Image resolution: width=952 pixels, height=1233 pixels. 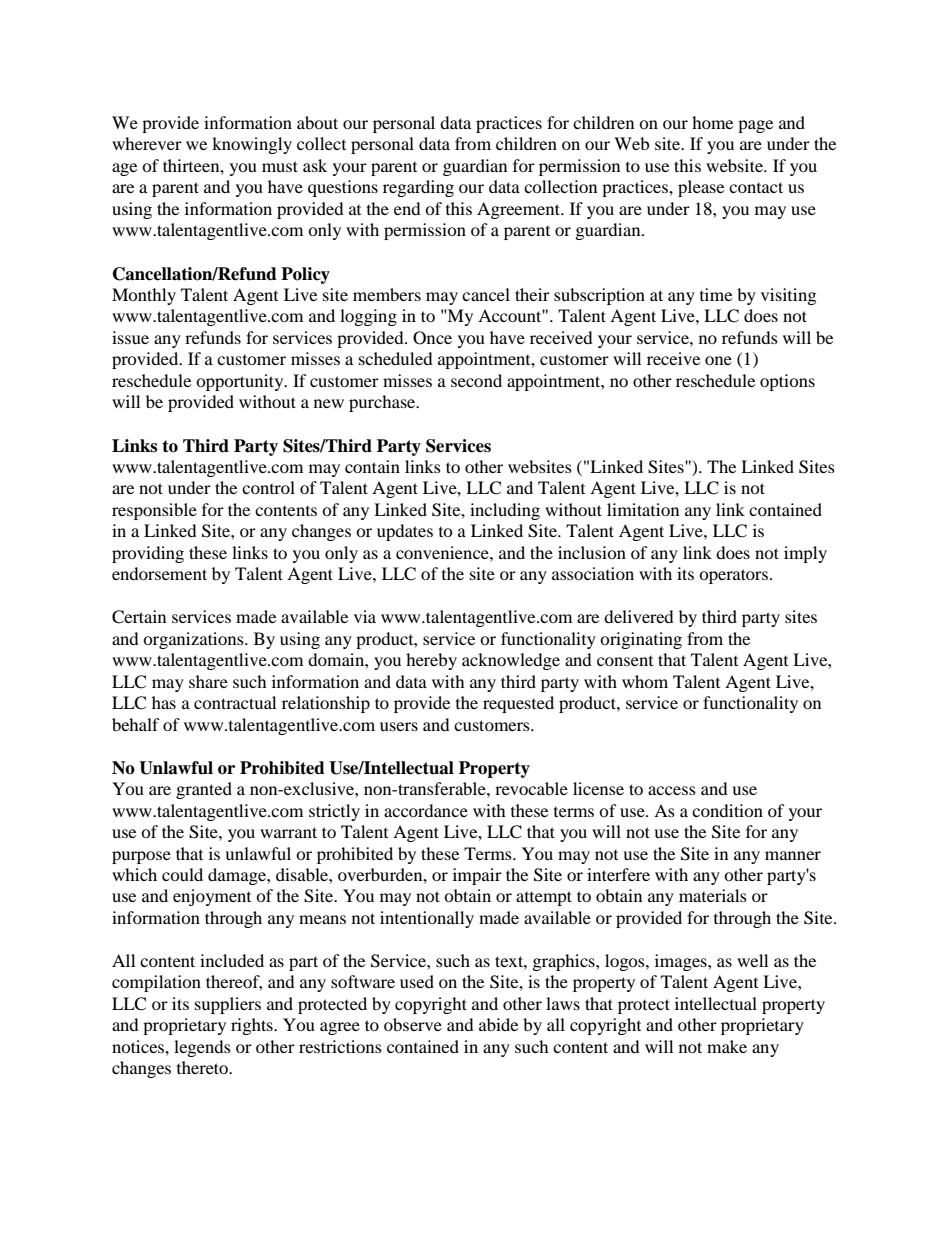 I want to click on users, so click(x=399, y=726).
